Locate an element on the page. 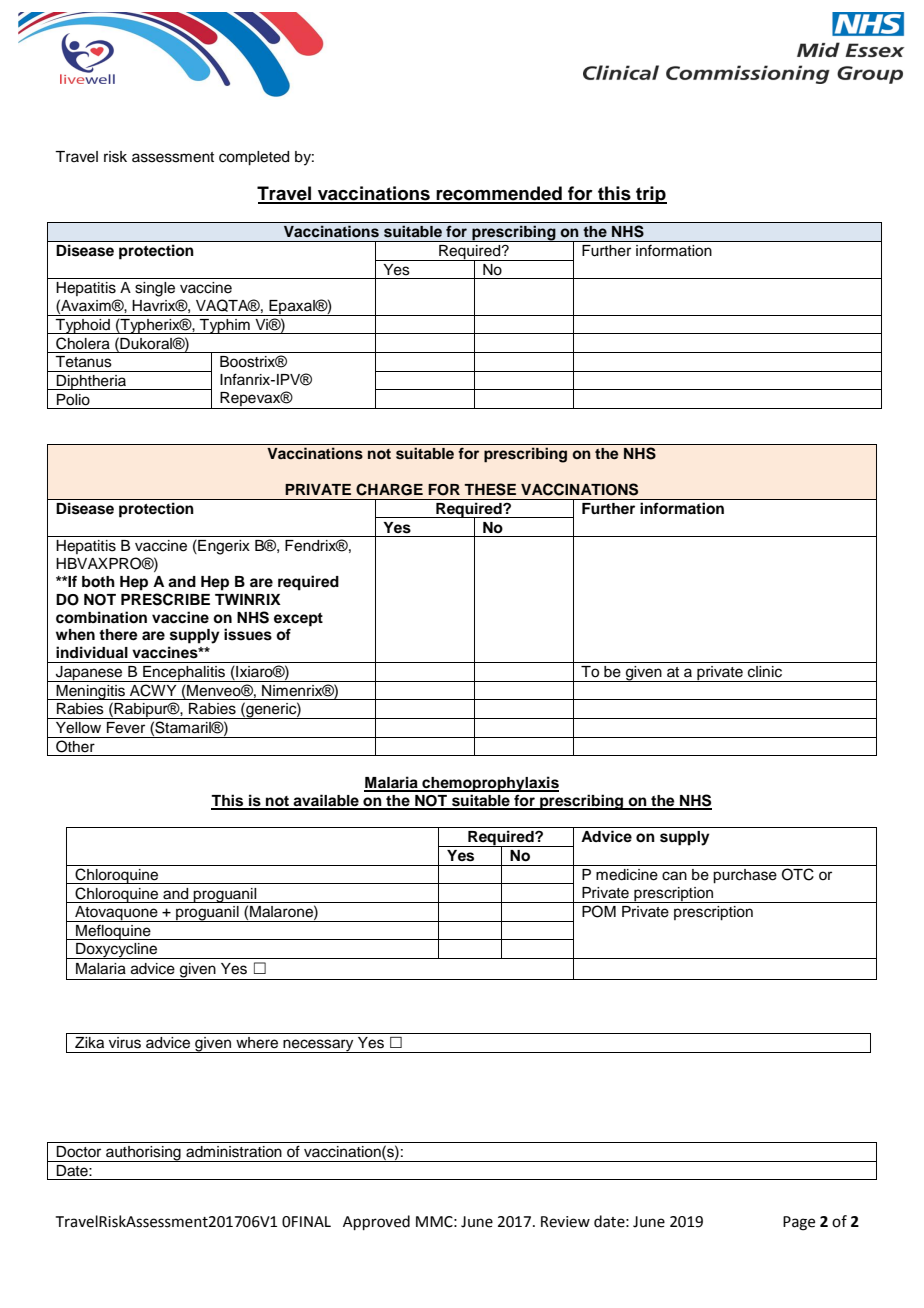 Image resolution: width=924 pixels, height=1308 pixels. available is located at coordinates (326, 801).
